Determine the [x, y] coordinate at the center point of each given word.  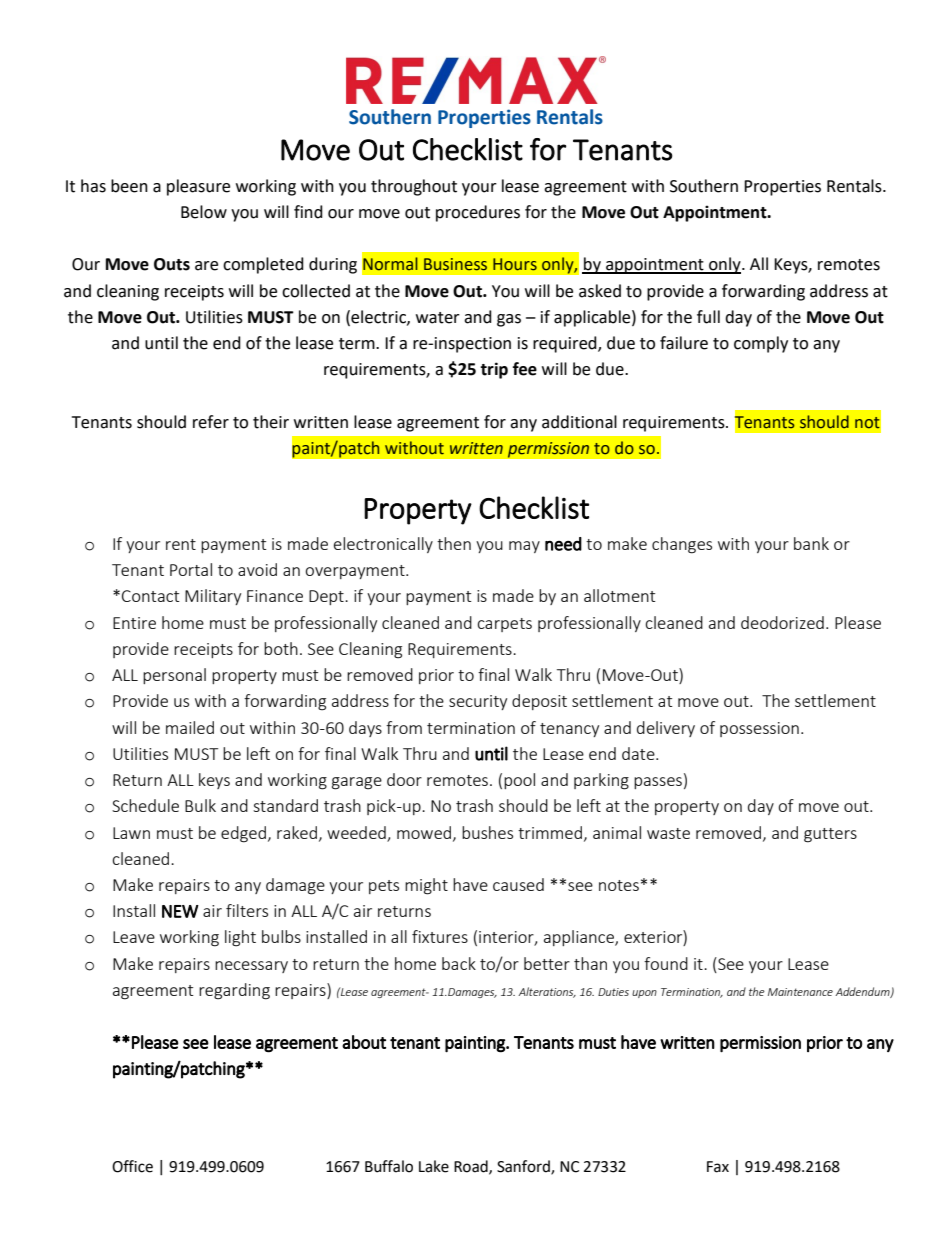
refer [211, 422]
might [426, 886]
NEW [180, 911]
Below [204, 212]
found [666, 963]
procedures [478, 213]
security [478, 702]
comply [761, 344]
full [708, 317]
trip [494, 370]
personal [174, 676]
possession [759, 729]
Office [132, 1166]
